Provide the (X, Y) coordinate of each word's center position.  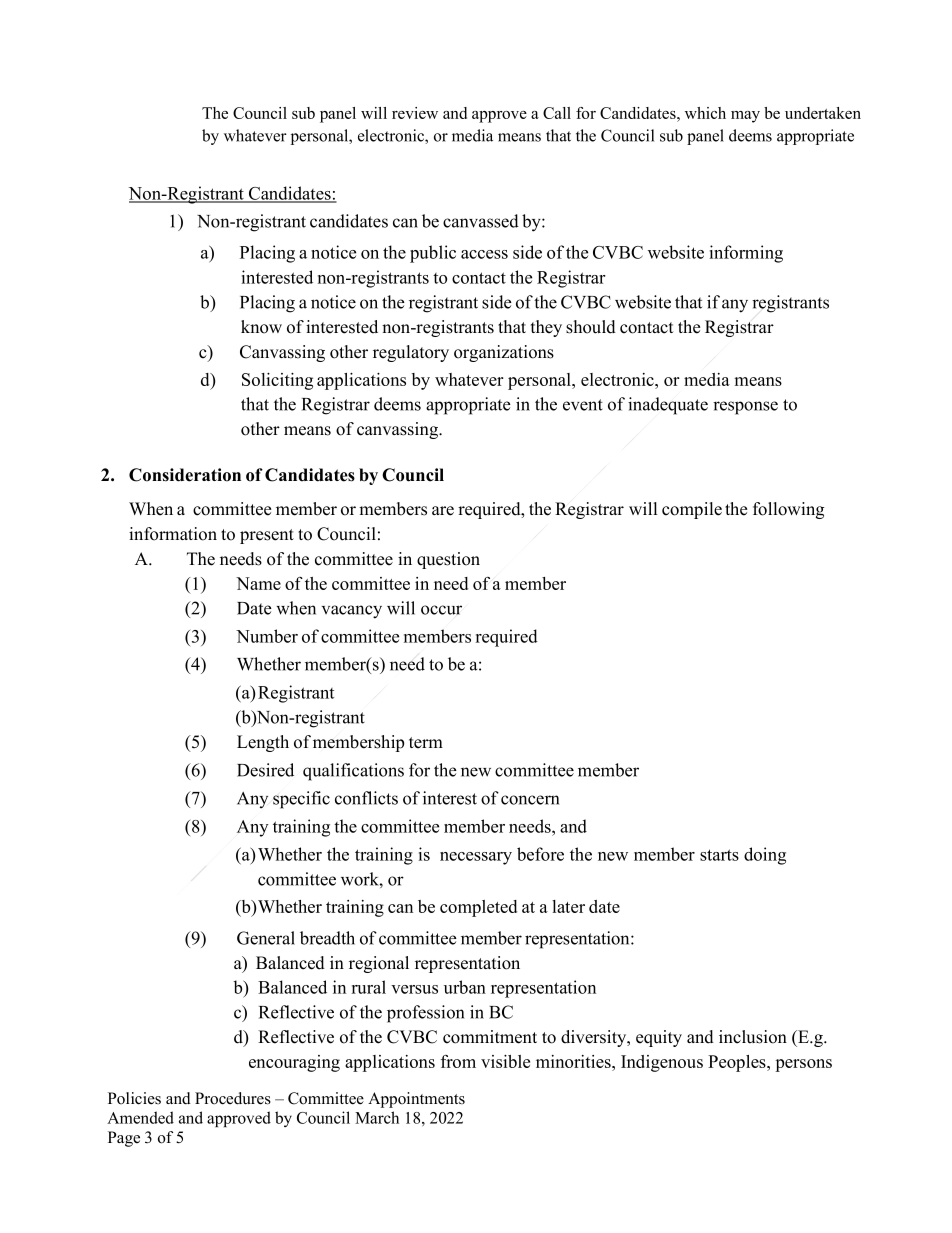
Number (267, 636)
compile (692, 510)
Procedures (233, 1098)
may (745, 117)
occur (441, 610)
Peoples (738, 1063)
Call (557, 113)
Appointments (416, 1100)
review (415, 113)
